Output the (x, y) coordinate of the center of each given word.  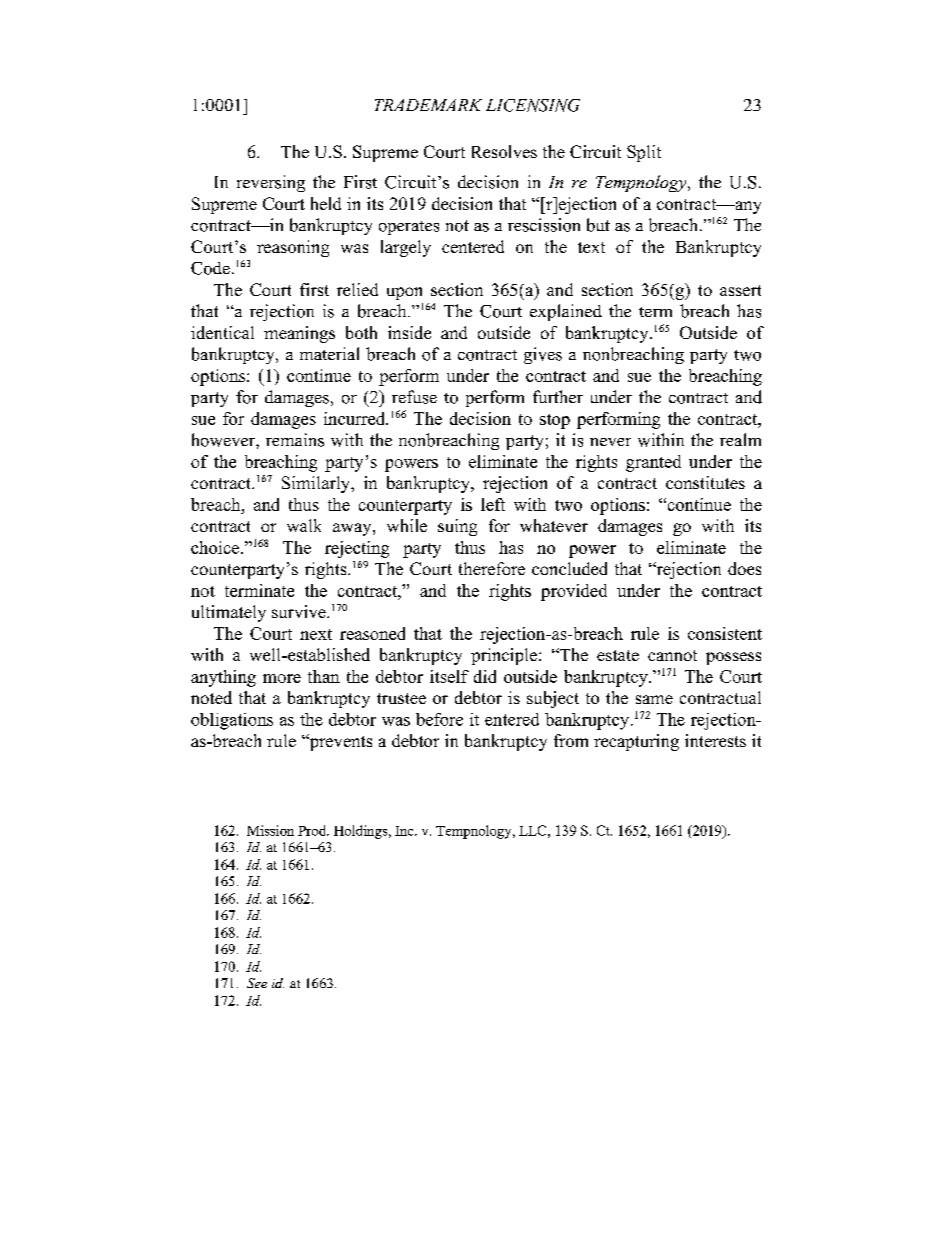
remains (295, 440)
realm (740, 439)
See (257, 983)
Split (644, 153)
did (485, 676)
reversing (271, 183)
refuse (414, 397)
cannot (672, 655)
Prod (313, 830)
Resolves (504, 151)
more (282, 678)
